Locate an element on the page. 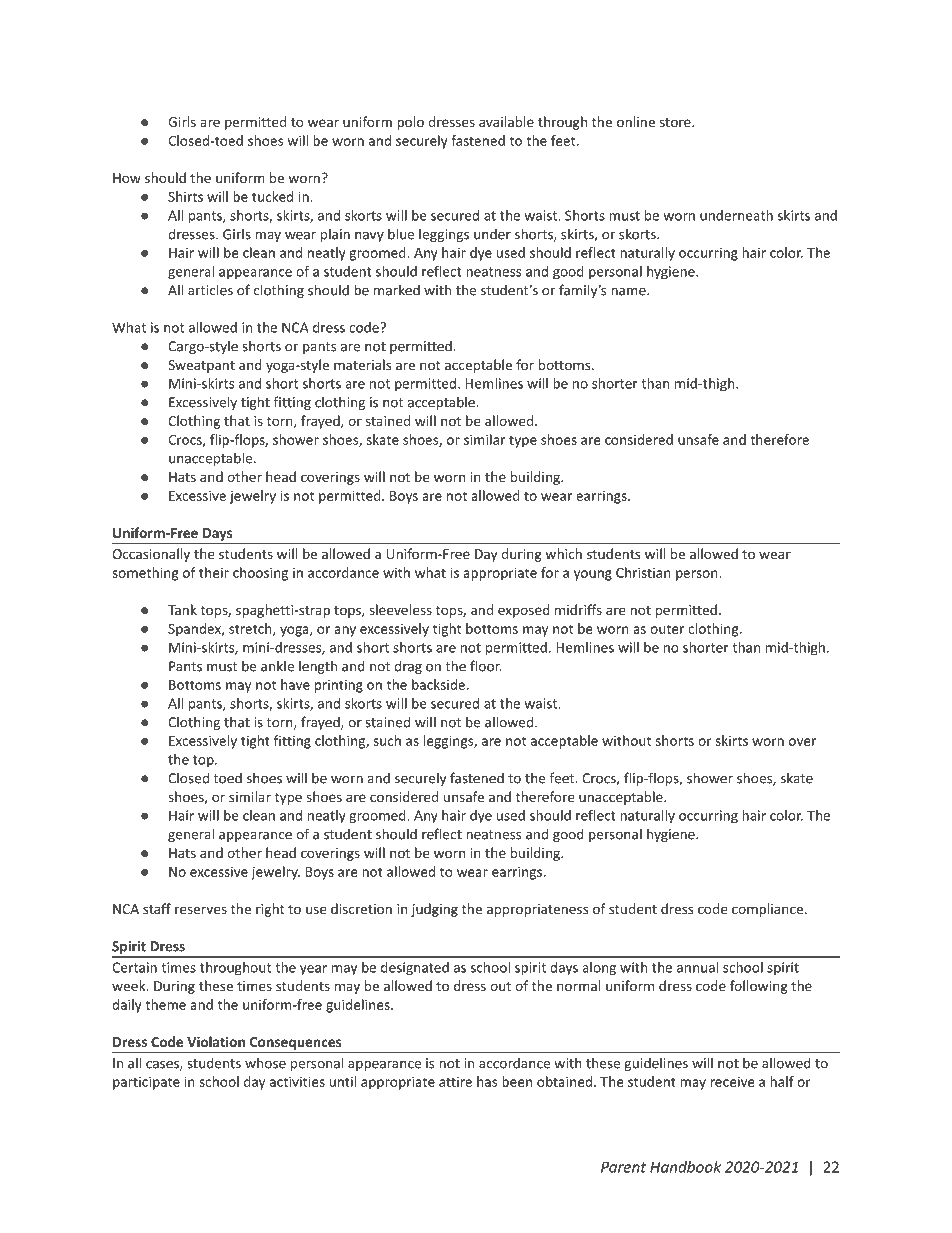 The image size is (952, 1233). store is located at coordinates (676, 122).
